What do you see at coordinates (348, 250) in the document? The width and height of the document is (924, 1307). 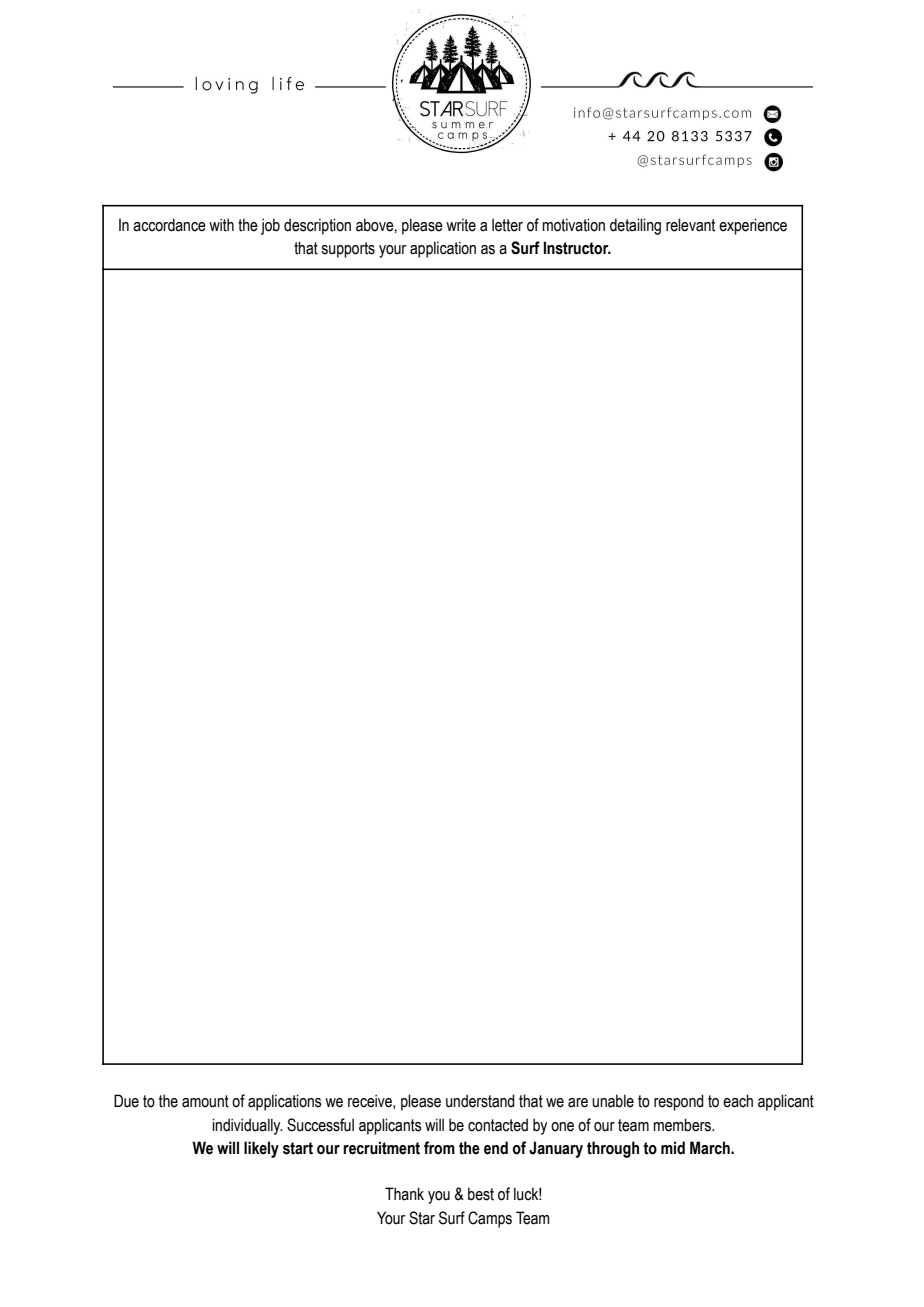 I see `supports` at bounding box center [348, 250].
